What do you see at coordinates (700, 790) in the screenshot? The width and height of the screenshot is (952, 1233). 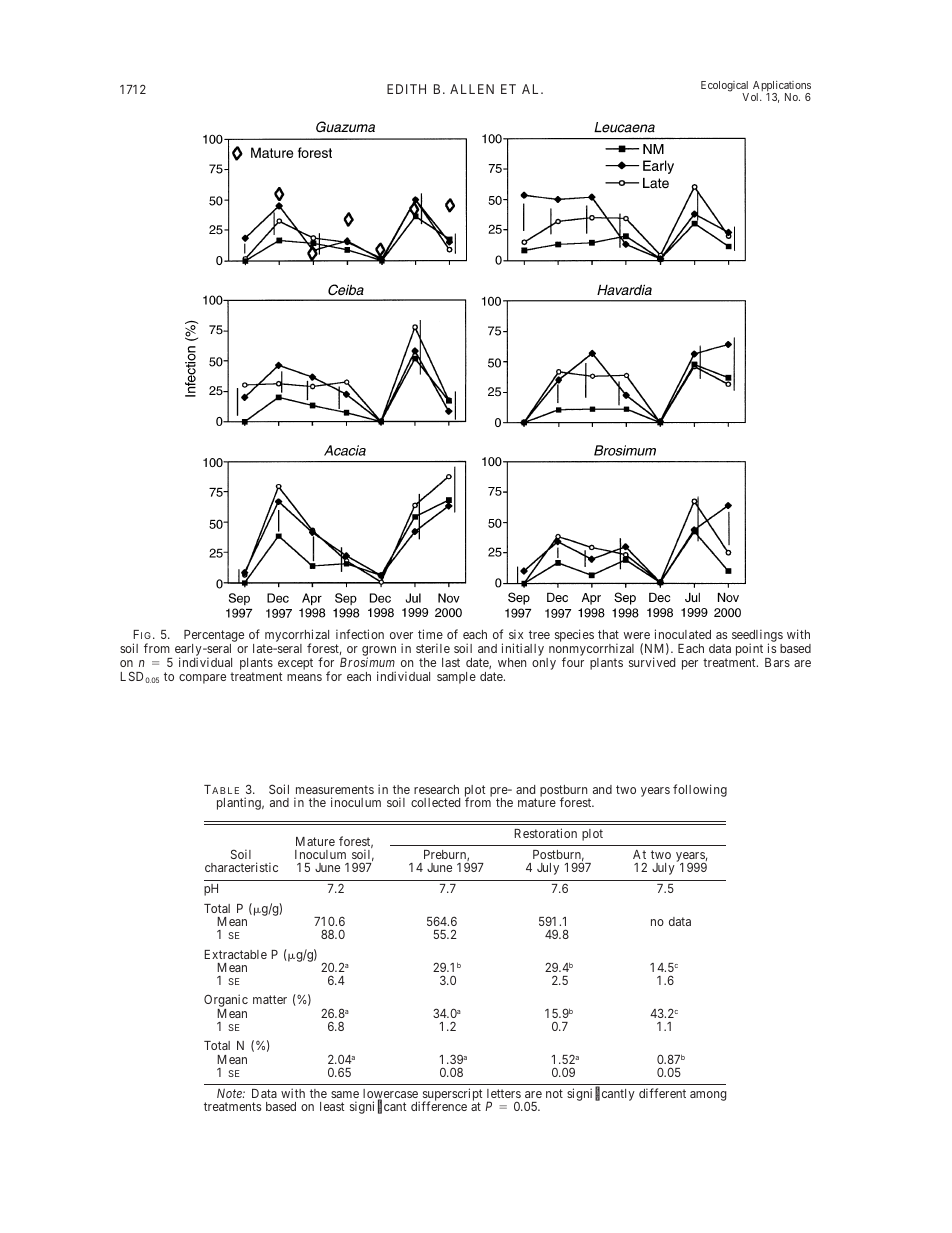 I see `following` at bounding box center [700, 790].
